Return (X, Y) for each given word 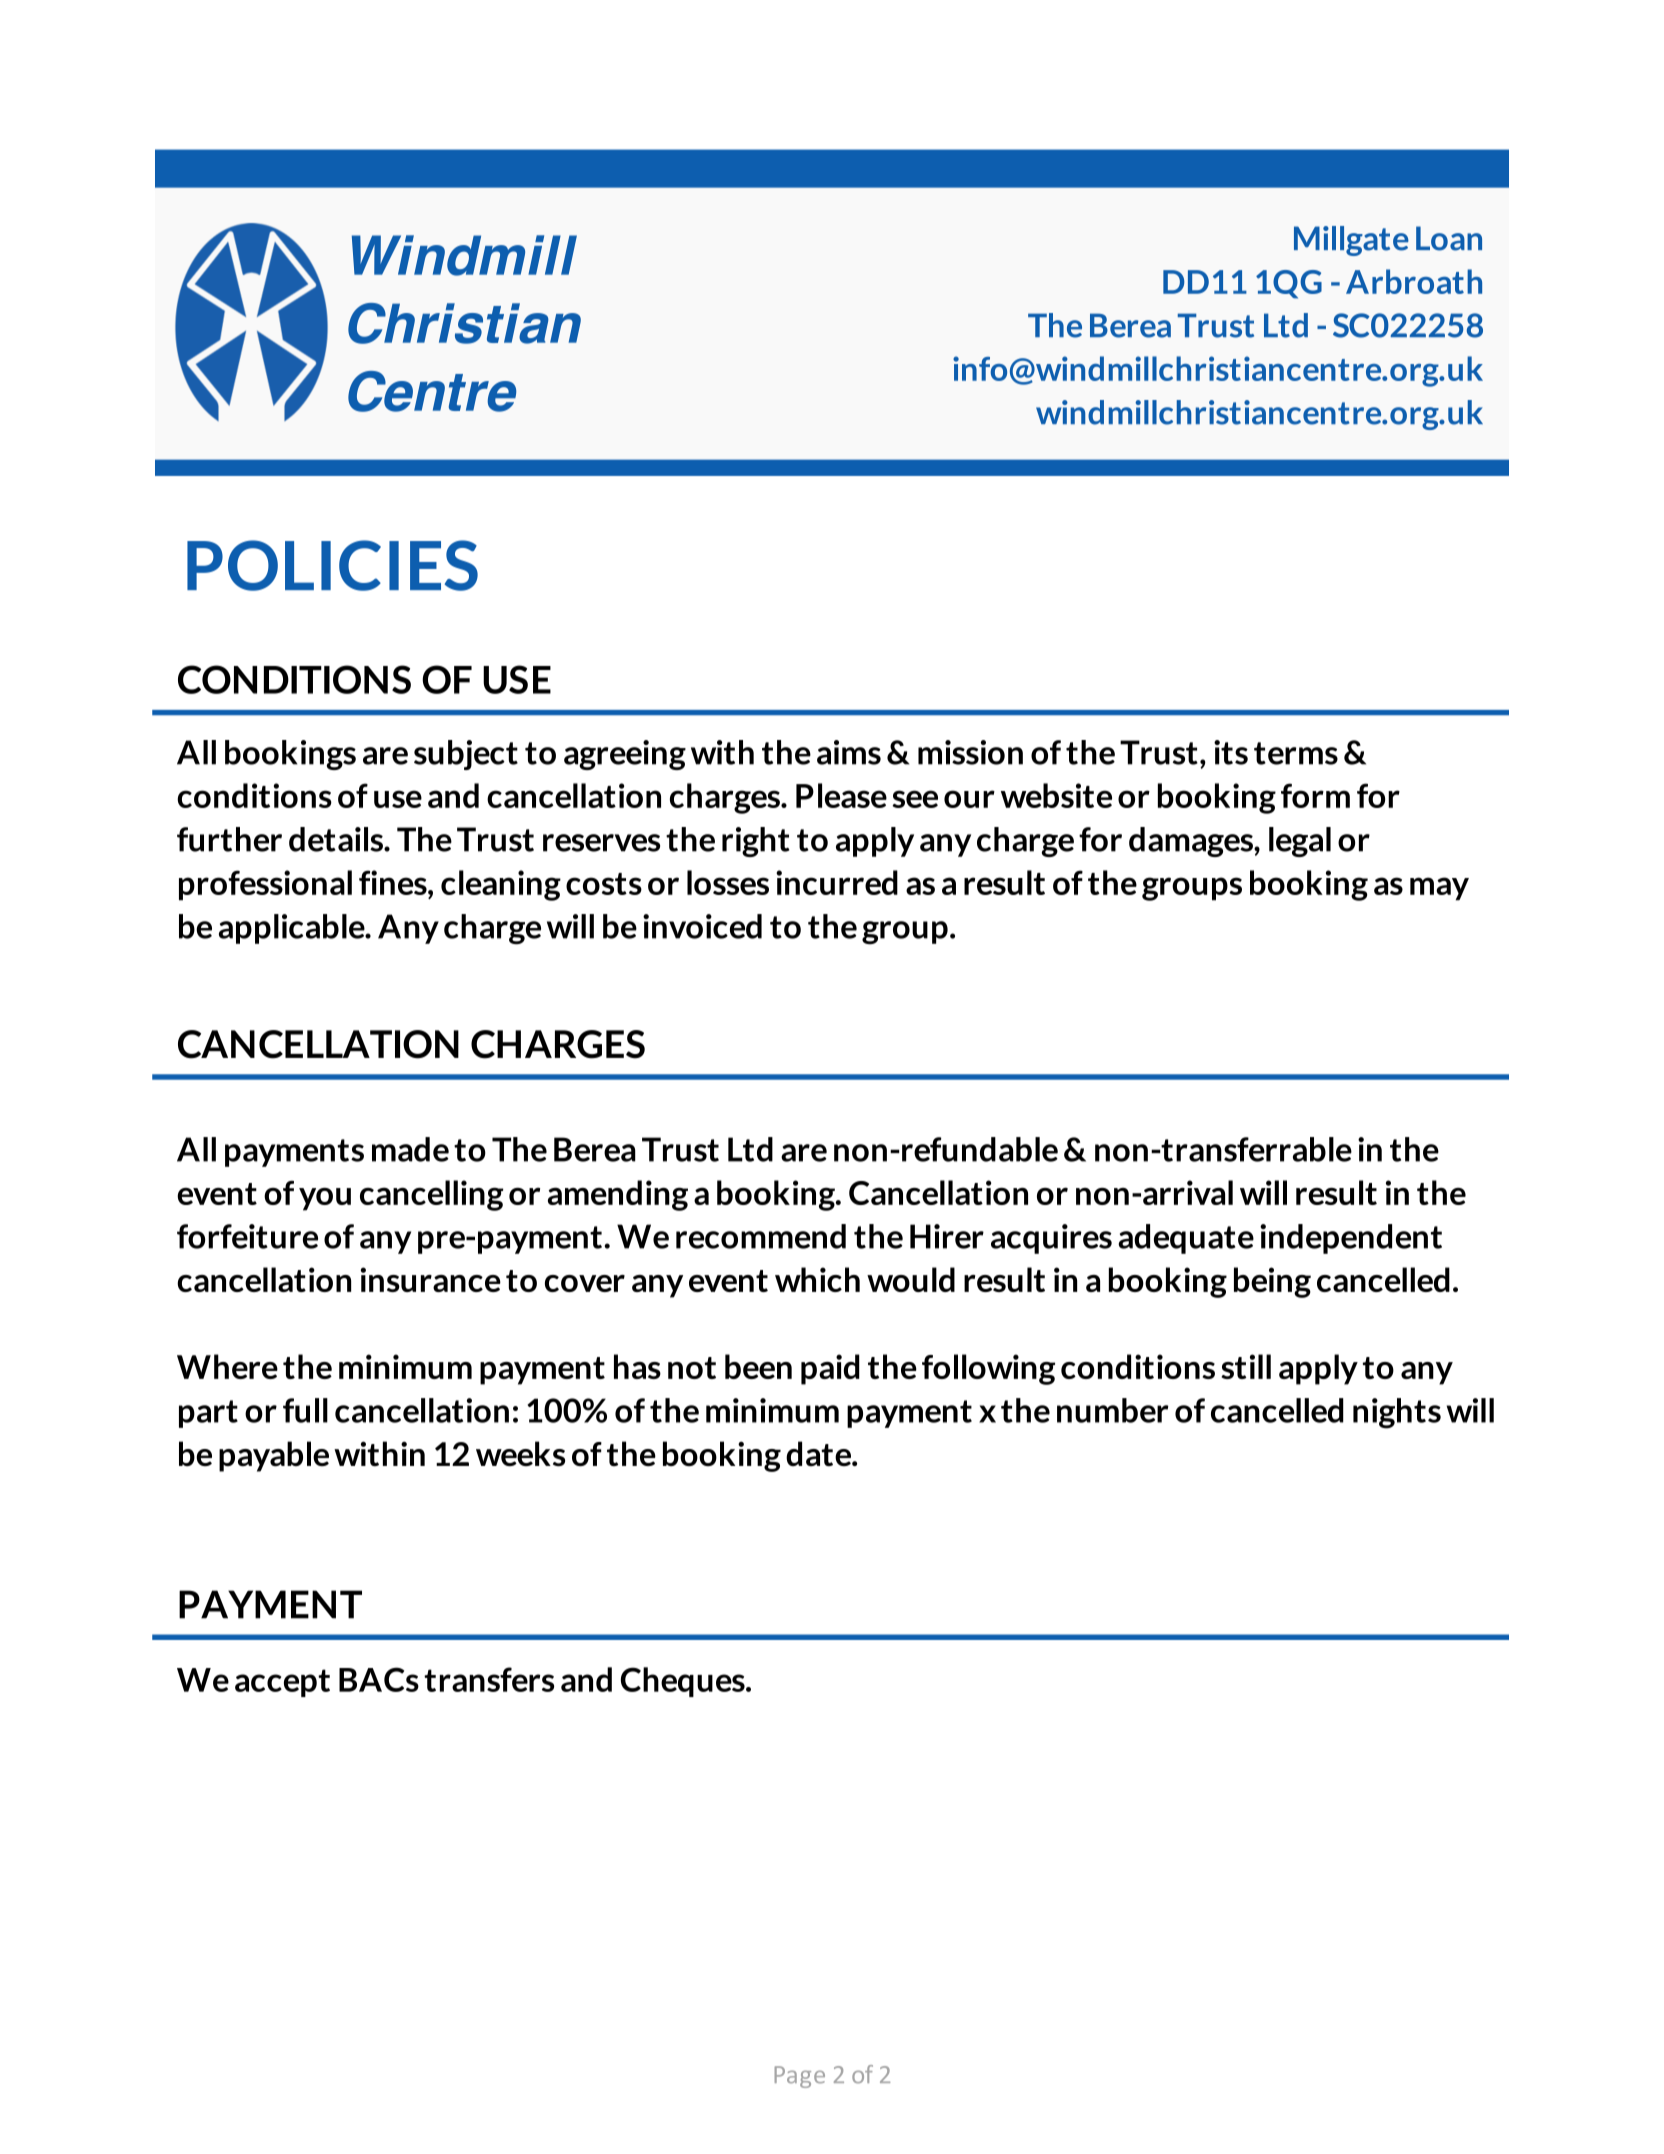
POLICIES (332, 565)
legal (1300, 842)
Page (800, 2077)
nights (1397, 1413)
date (819, 1453)
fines (394, 882)
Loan (1449, 238)
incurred (837, 882)
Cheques (684, 1682)
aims (849, 752)
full (305, 1410)
